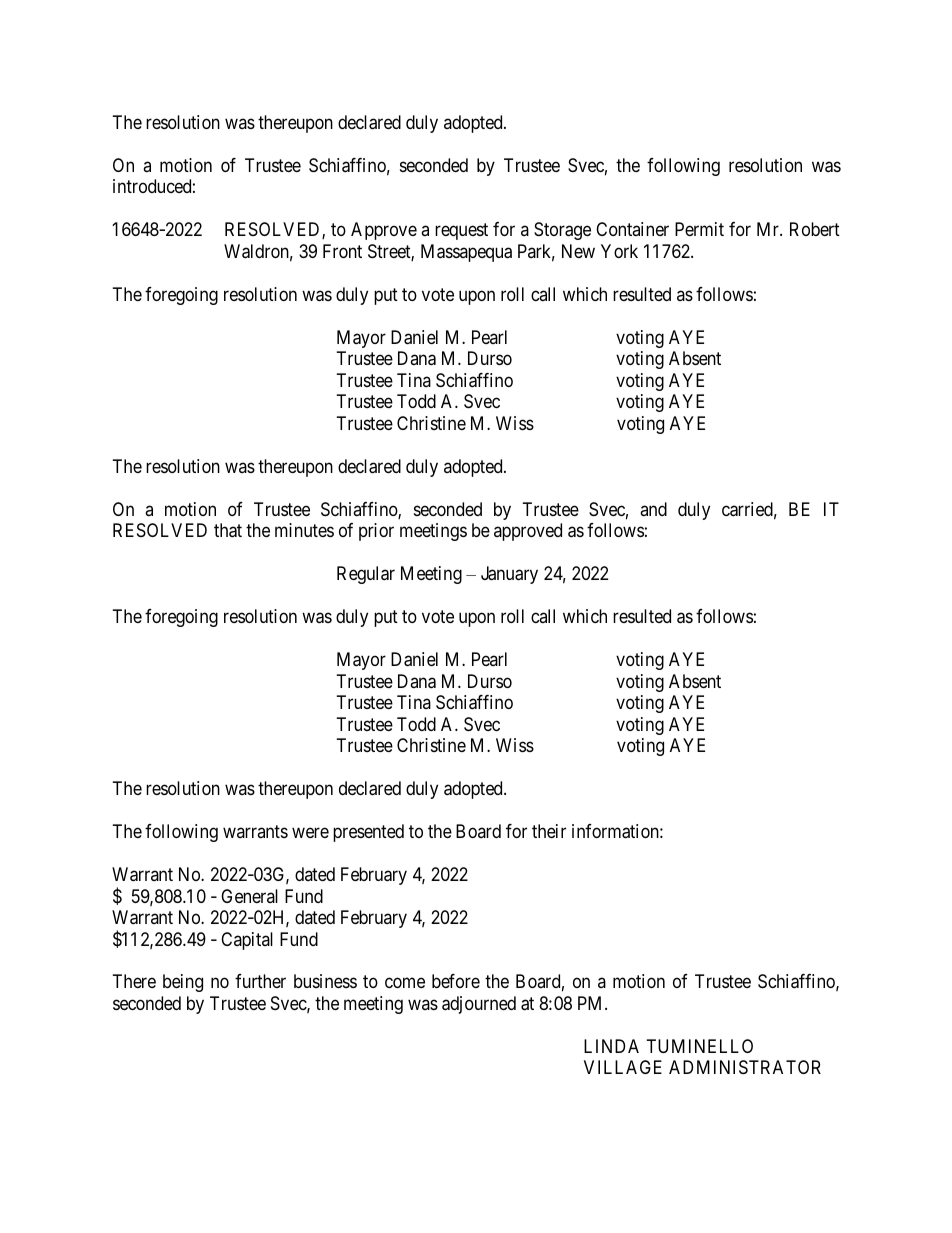 This document has height=1233, width=952. I want to click on Front, so click(342, 251).
